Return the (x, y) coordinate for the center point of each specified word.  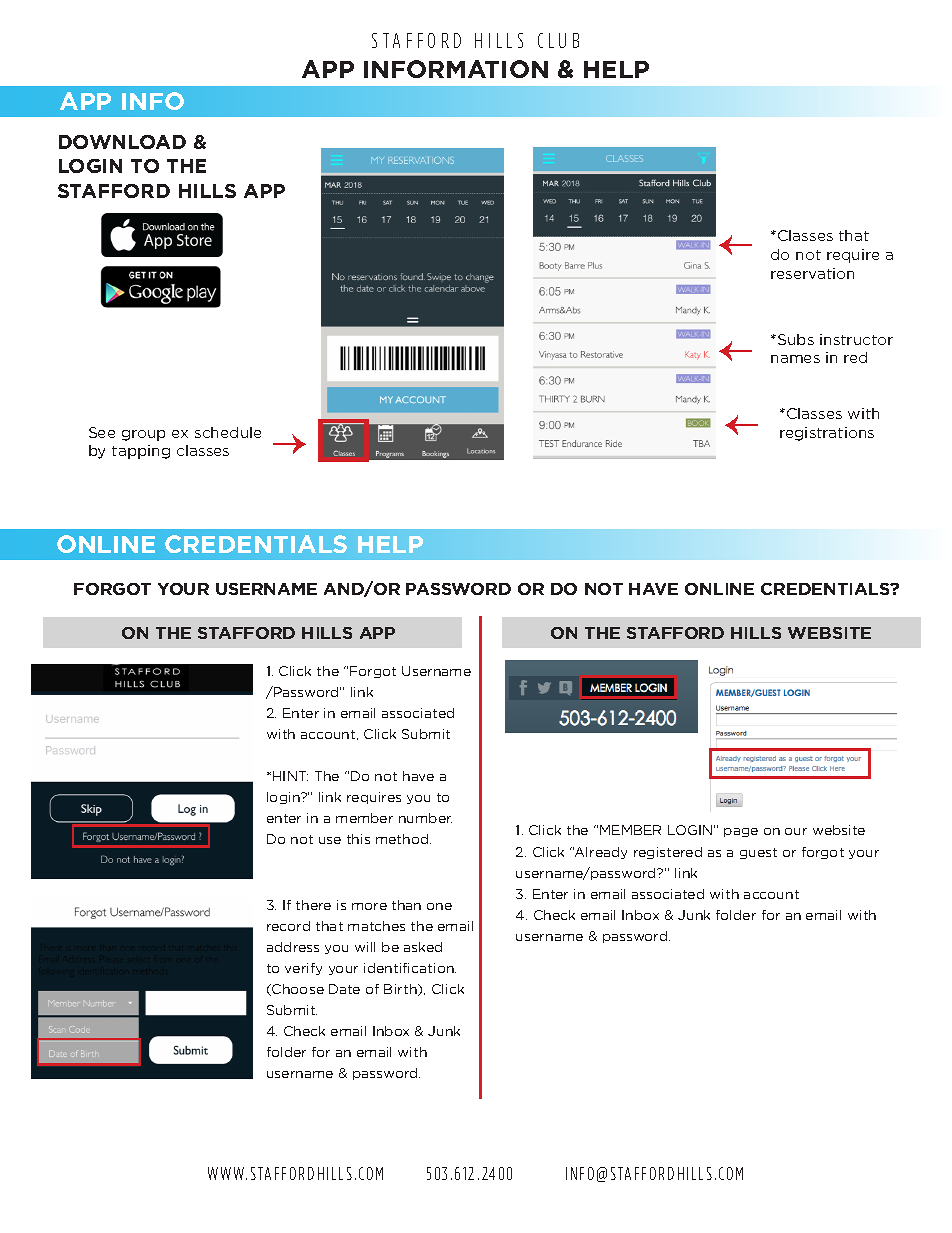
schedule (228, 432)
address (293, 947)
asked (423, 947)
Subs (796, 339)
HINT (290, 776)
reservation (812, 273)
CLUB (558, 40)
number (425, 818)
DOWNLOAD (122, 142)
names (795, 359)
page (741, 832)
